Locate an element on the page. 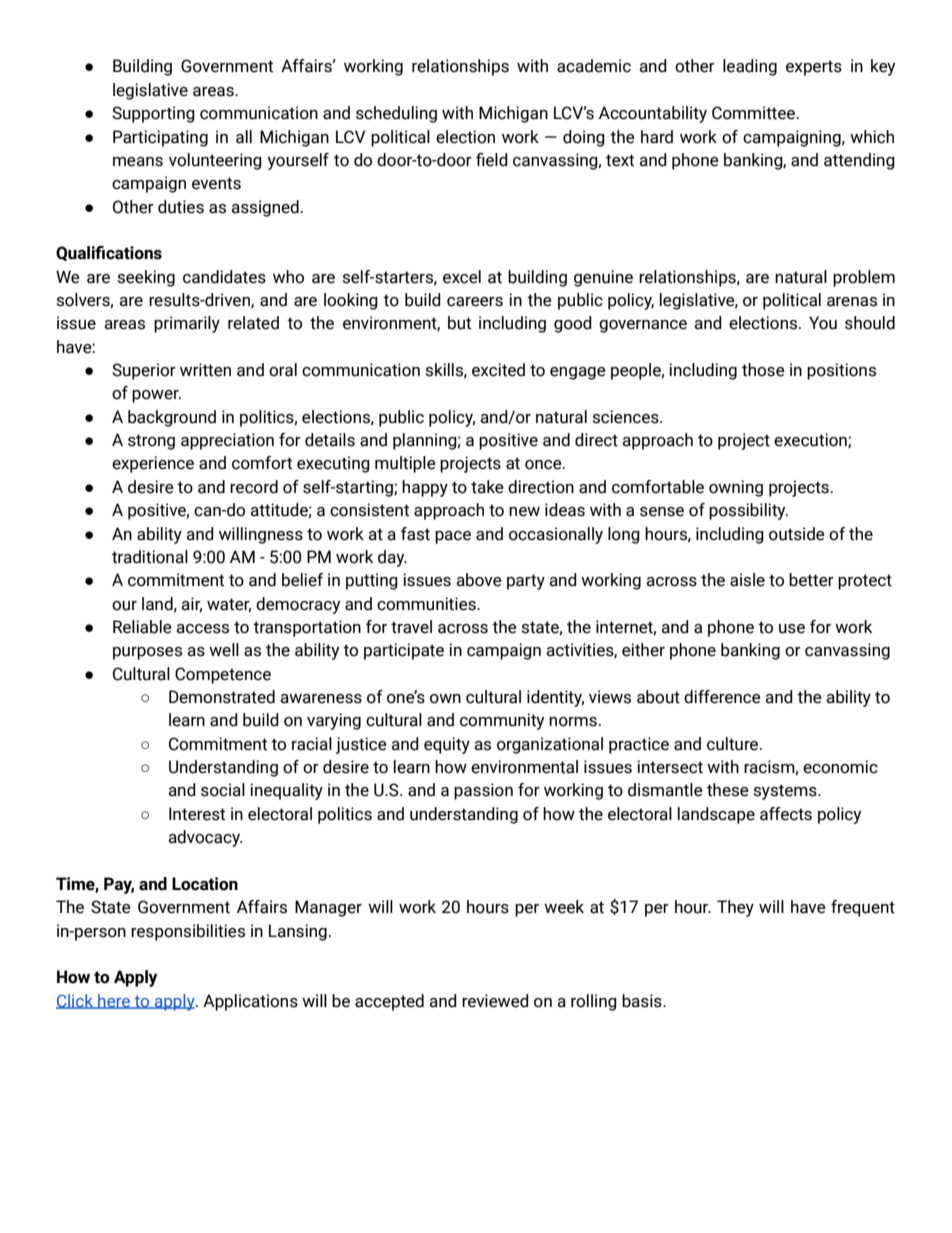 This document has height=1233, width=952. scheduling is located at coordinates (396, 114).
